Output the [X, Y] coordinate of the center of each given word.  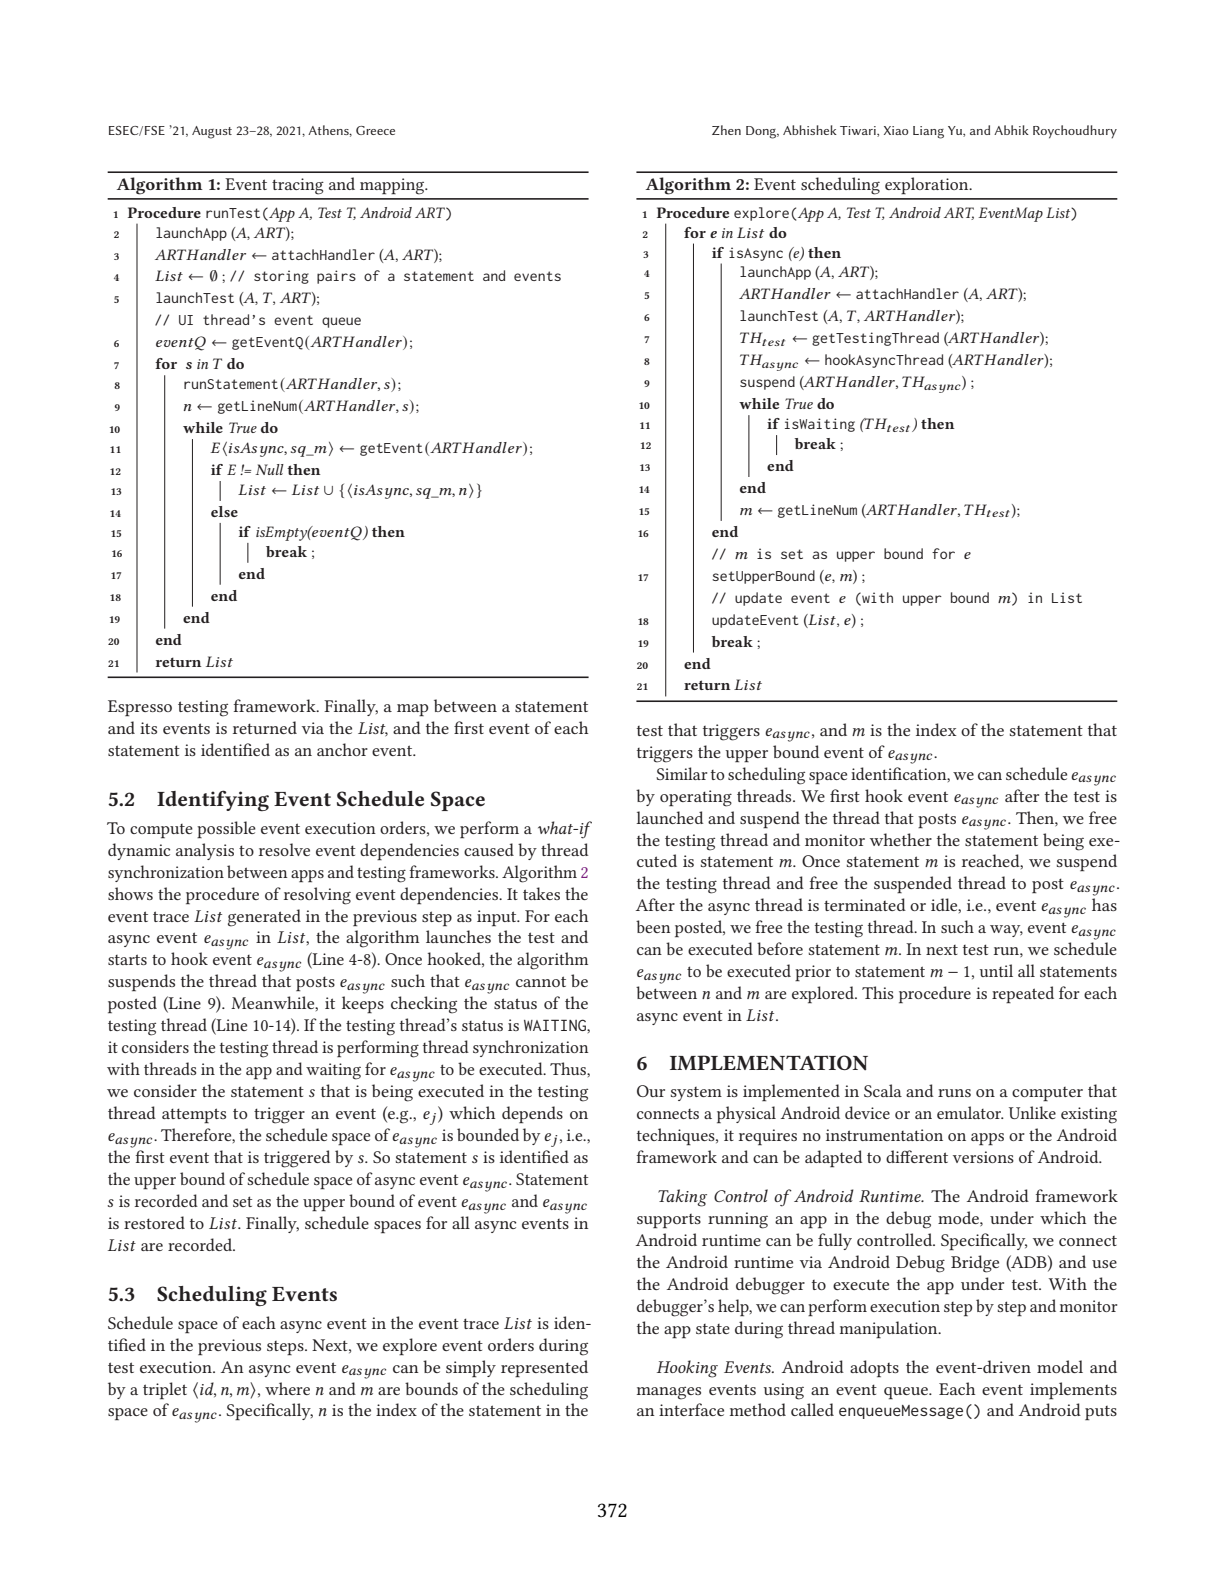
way [1006, 931]
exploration [928, 186]
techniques [677, 1137]
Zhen [726, 130]
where [287, 1388]
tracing [298, 186]
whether [901, 839]
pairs [336, 277]
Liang [928, 132]
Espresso [140, 708]
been [653, 926]
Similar [681, 773]
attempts [194, 1116]
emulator [970, 1112]
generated [264, 918]
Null [269, 469]
